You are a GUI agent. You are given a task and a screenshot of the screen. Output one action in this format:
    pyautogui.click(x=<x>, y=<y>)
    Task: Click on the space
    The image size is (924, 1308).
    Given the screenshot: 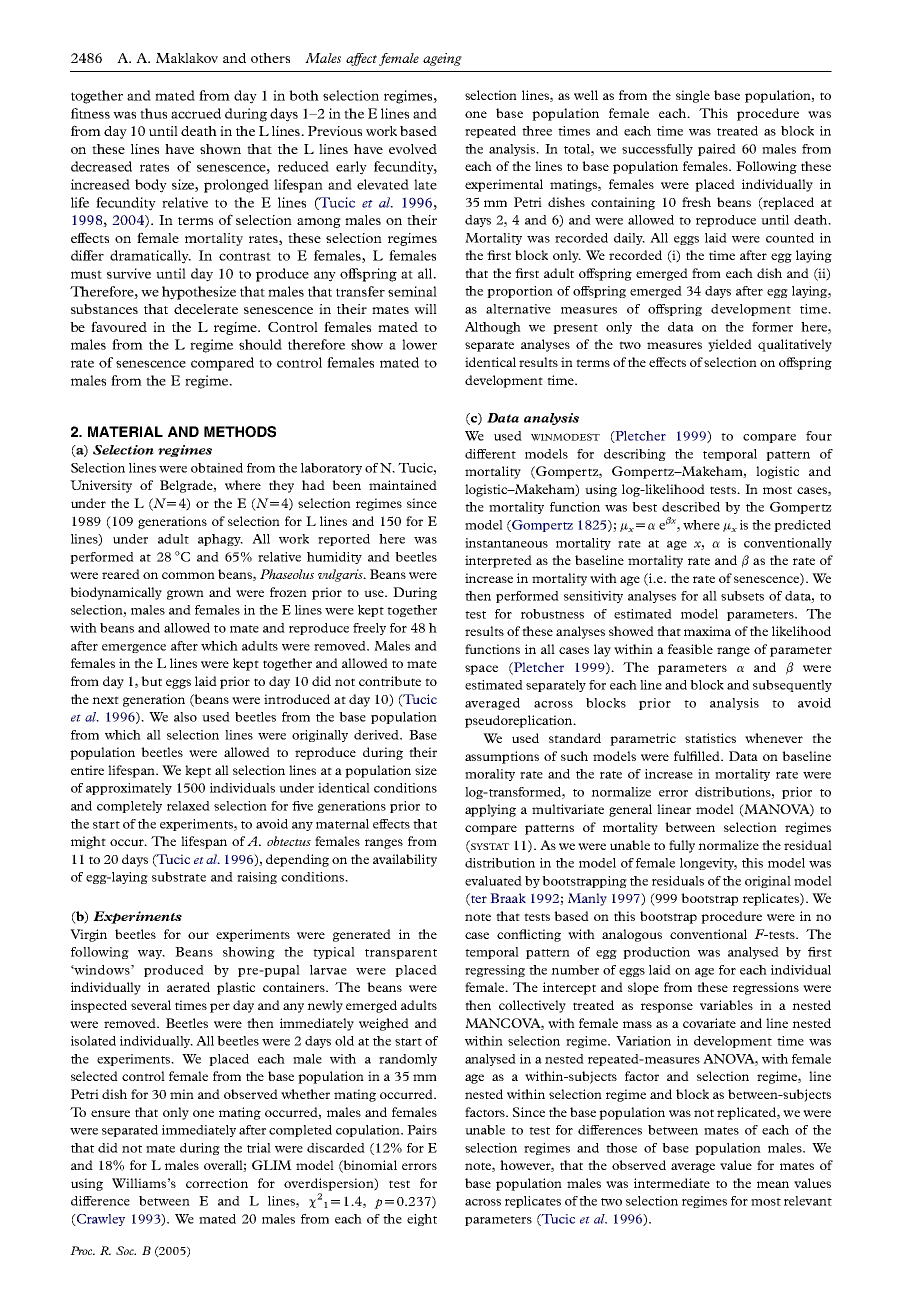 What is the action you would take?
    pyautogui.click(x=481, y=670)
